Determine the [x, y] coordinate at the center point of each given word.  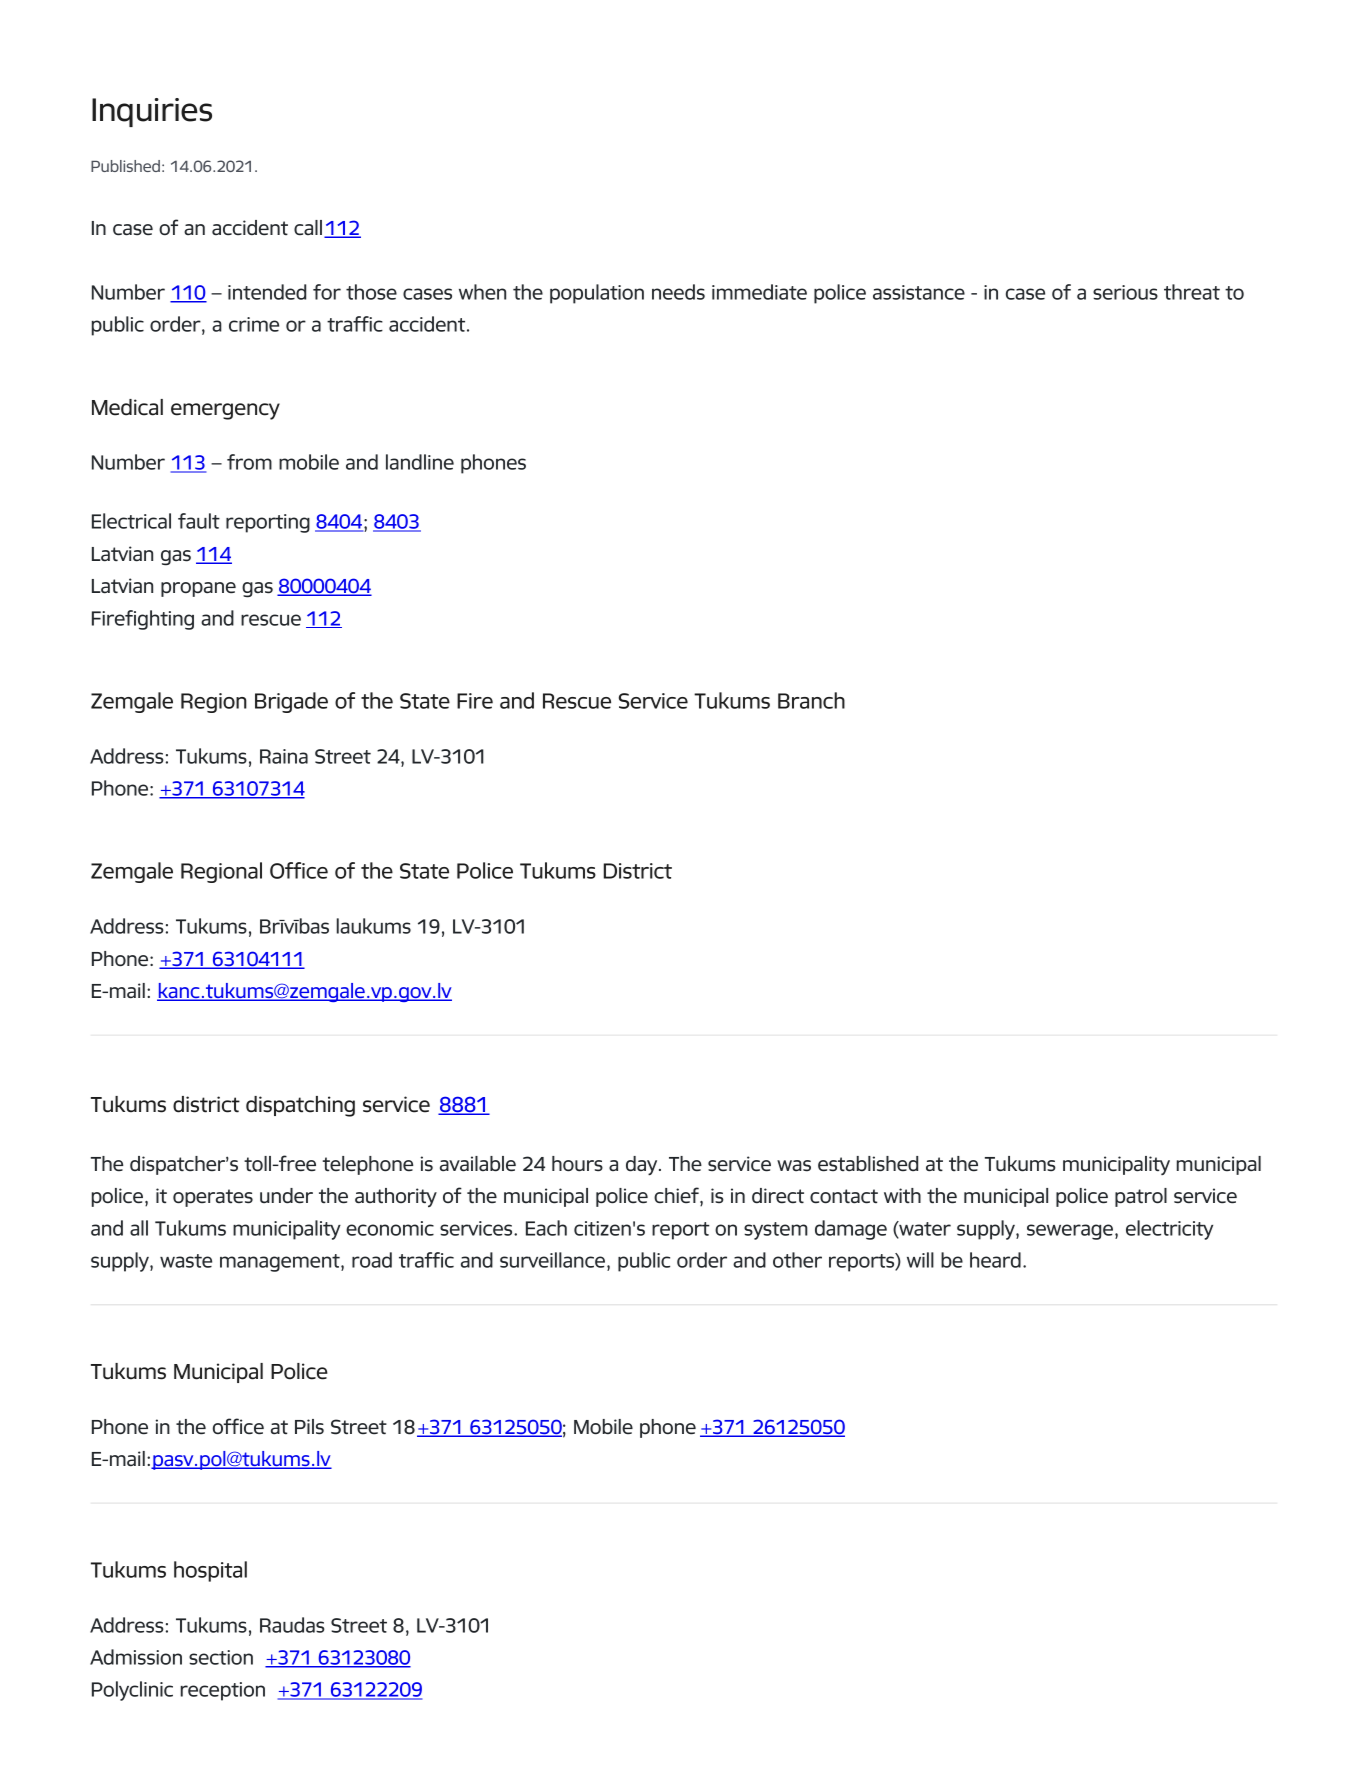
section [221, 1657]
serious [1125, 292]
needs [678, 292]
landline [420, 462]
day [643, 1165]
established [868, 1164]
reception [223, 1691]
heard [995, 1260]
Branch [811, 700]
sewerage [1071, 1232]
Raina [284, 756]
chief [677, 1196]
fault [199, 521]
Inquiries [152, 112]
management [281, 1263]
